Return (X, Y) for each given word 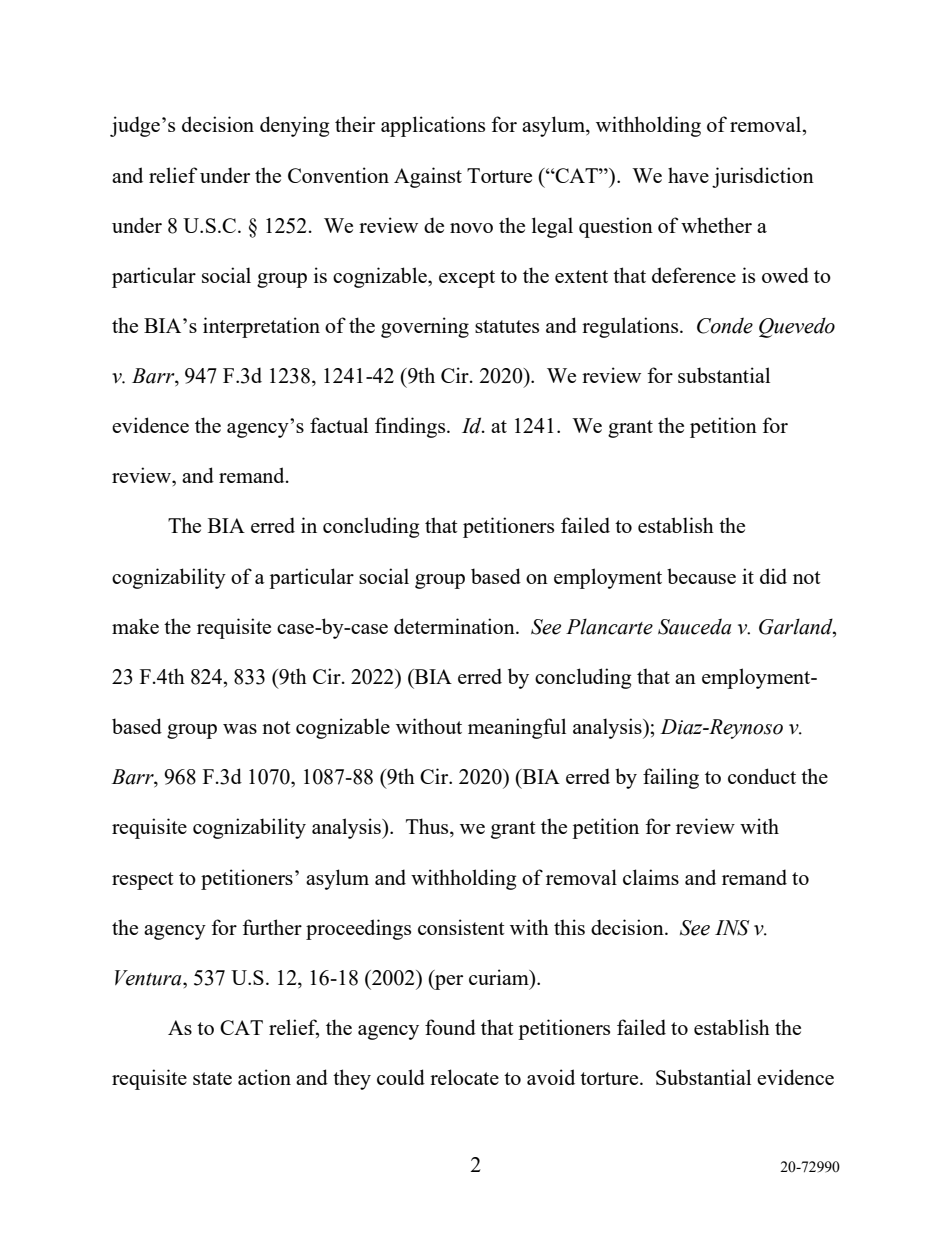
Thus (428, 827)
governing (425, 327)
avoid (551, 1077)
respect (143, 881)
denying (294, 126)
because (701, 576)
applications (433, 126)
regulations (631, 327)
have (688, 175)
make (135, 626)
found (450, 1027)
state (212, 1078)
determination (455, 626)
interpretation (261, 327)
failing (671, 778)
